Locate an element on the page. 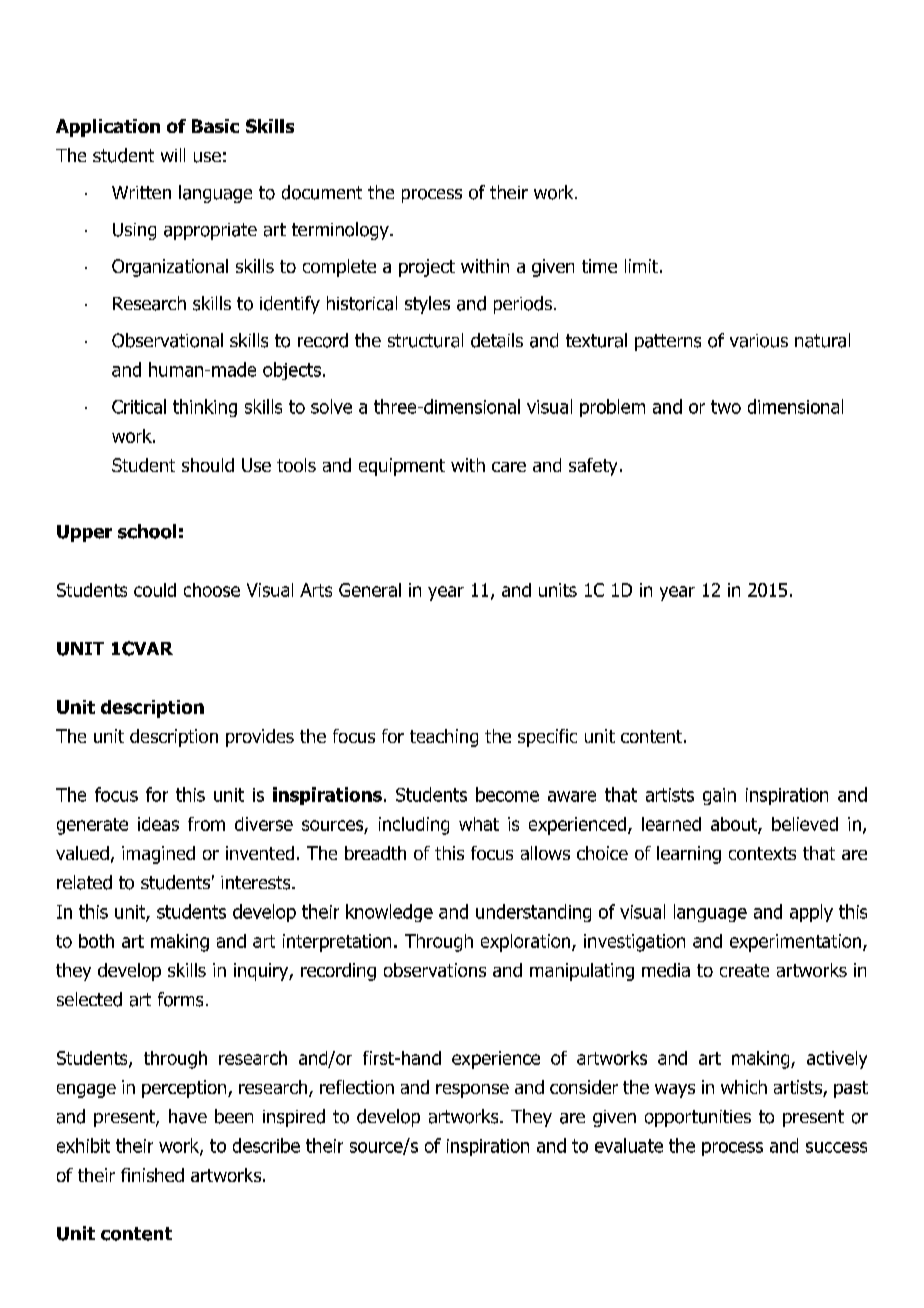 Image resolution: width=924 pixels, height=1308 pixels. could is located at coordinates (155, 590).
